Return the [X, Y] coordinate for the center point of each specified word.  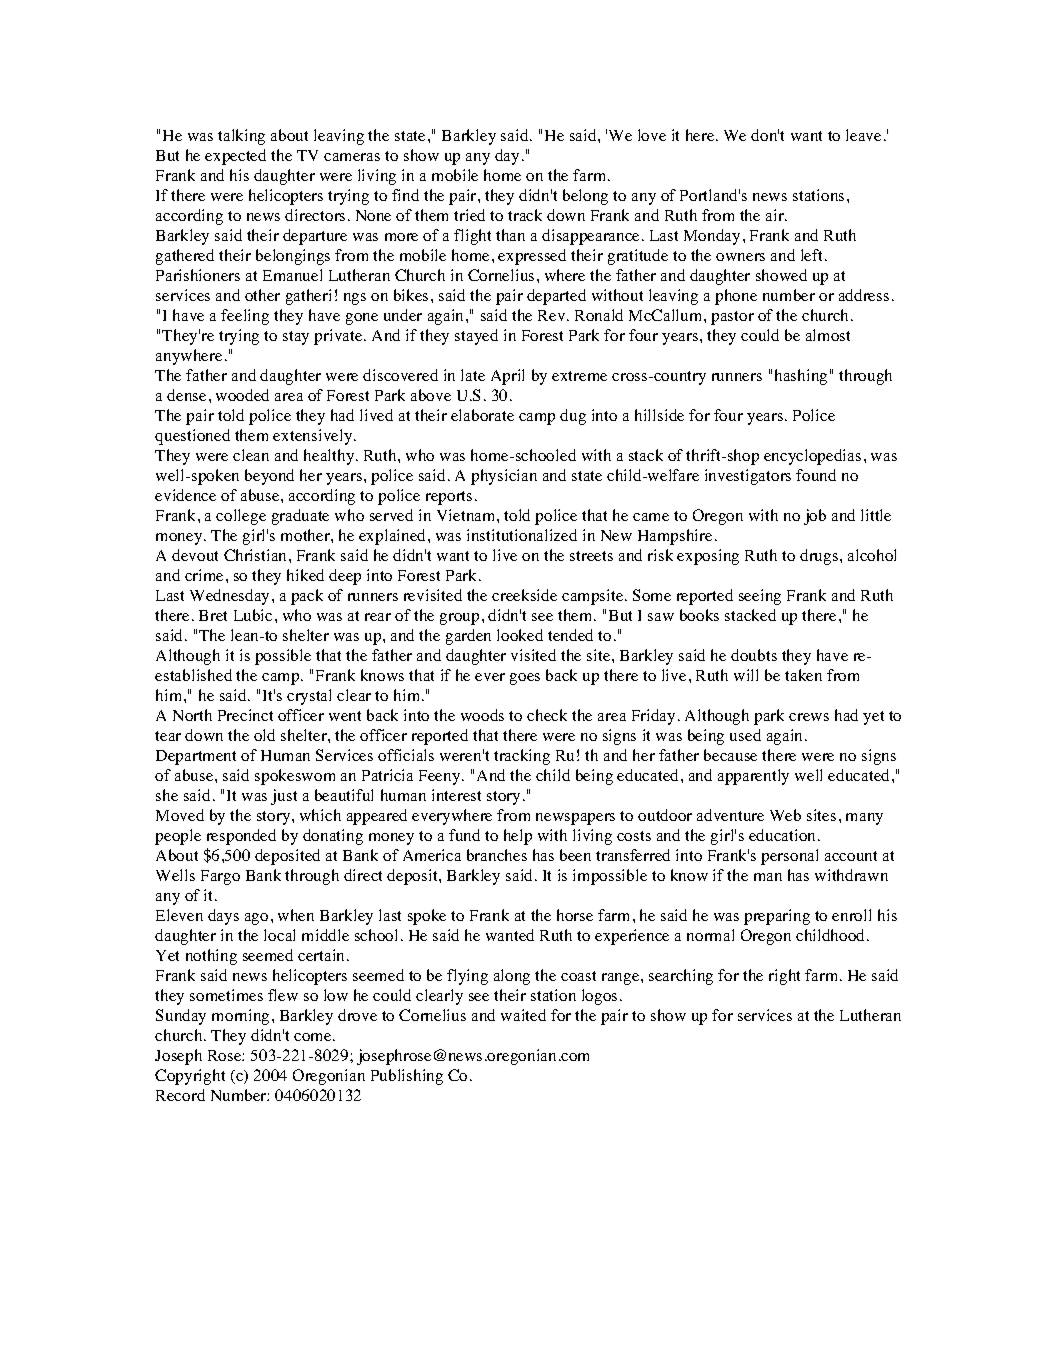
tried [469, 215]
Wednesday [231, 597]
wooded [242, 395]
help [518, 837]
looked [520, 635]
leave [863, 135]
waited [523, 1015]
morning [242, 1017]
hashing [801, 377]
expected [235, 157]
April [507, 377]
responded [241, 837]
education [784, 835]
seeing [760, 597]
